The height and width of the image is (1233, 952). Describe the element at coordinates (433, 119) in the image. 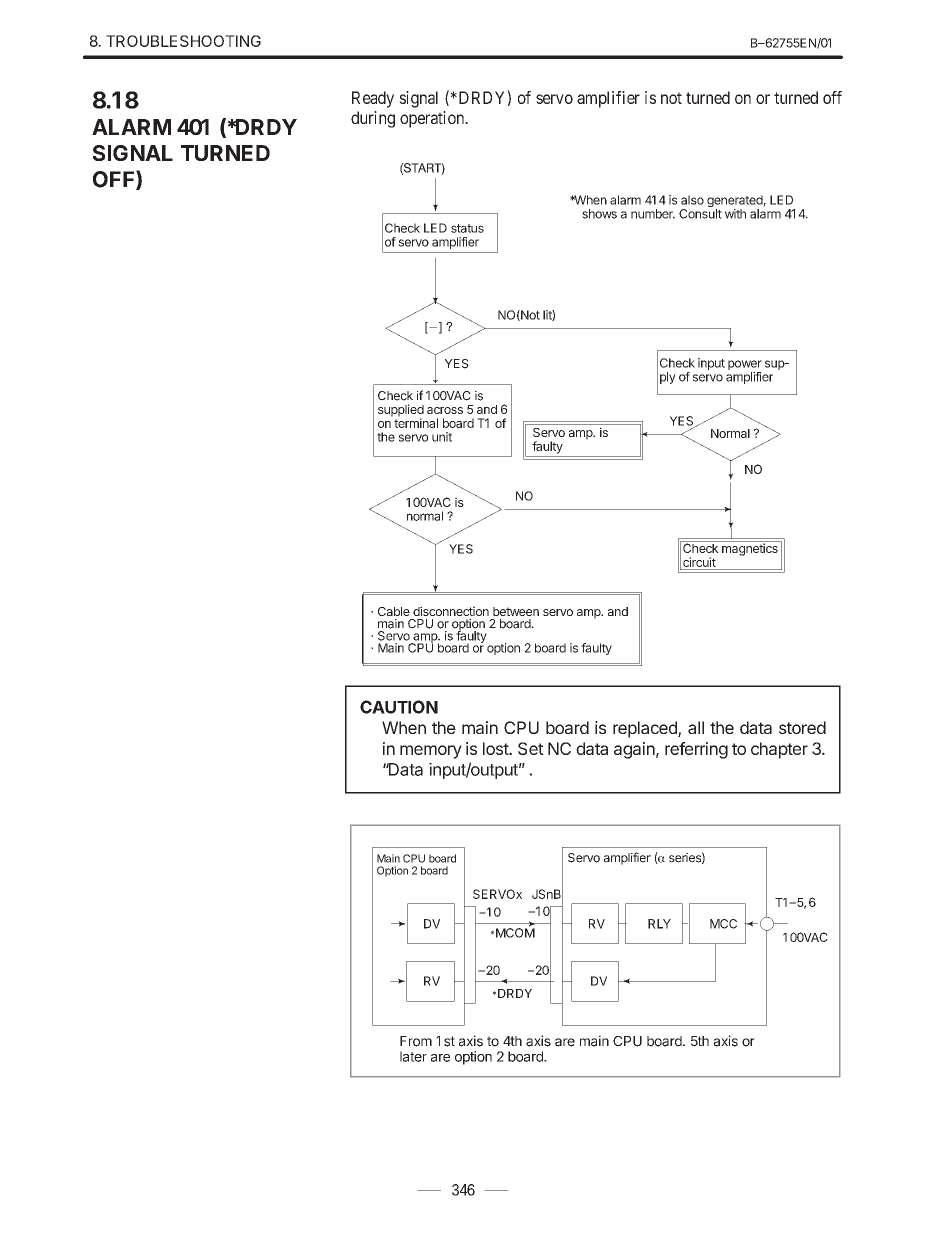

I see `operation` at that location.
